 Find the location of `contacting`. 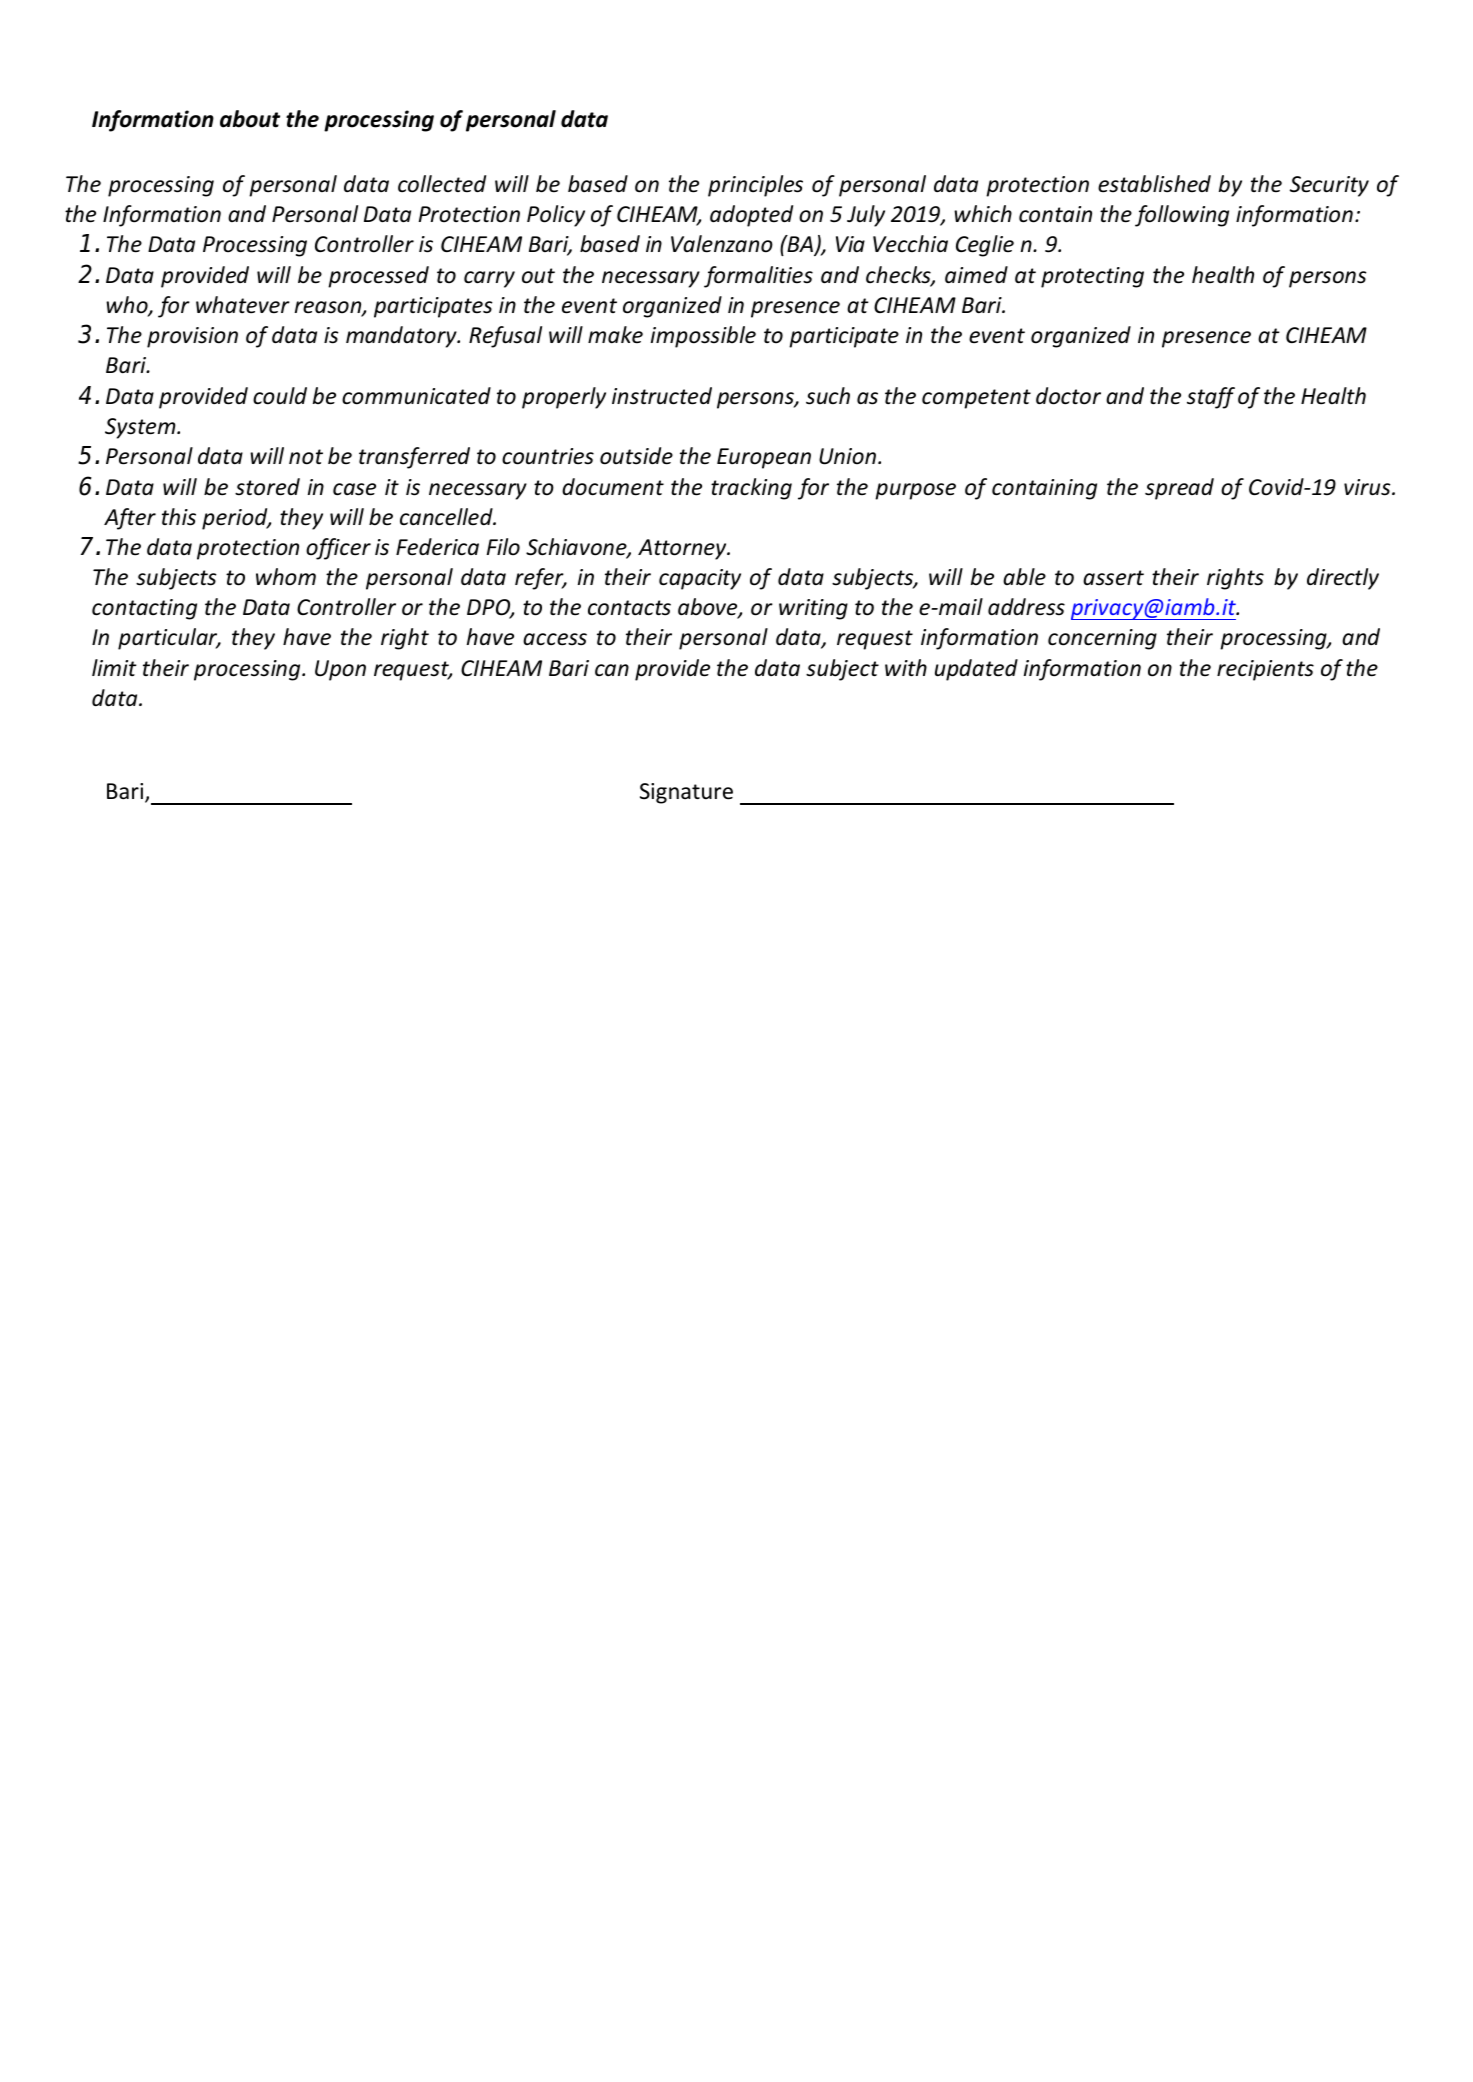

contacting is located at coordinates (144, 609).
